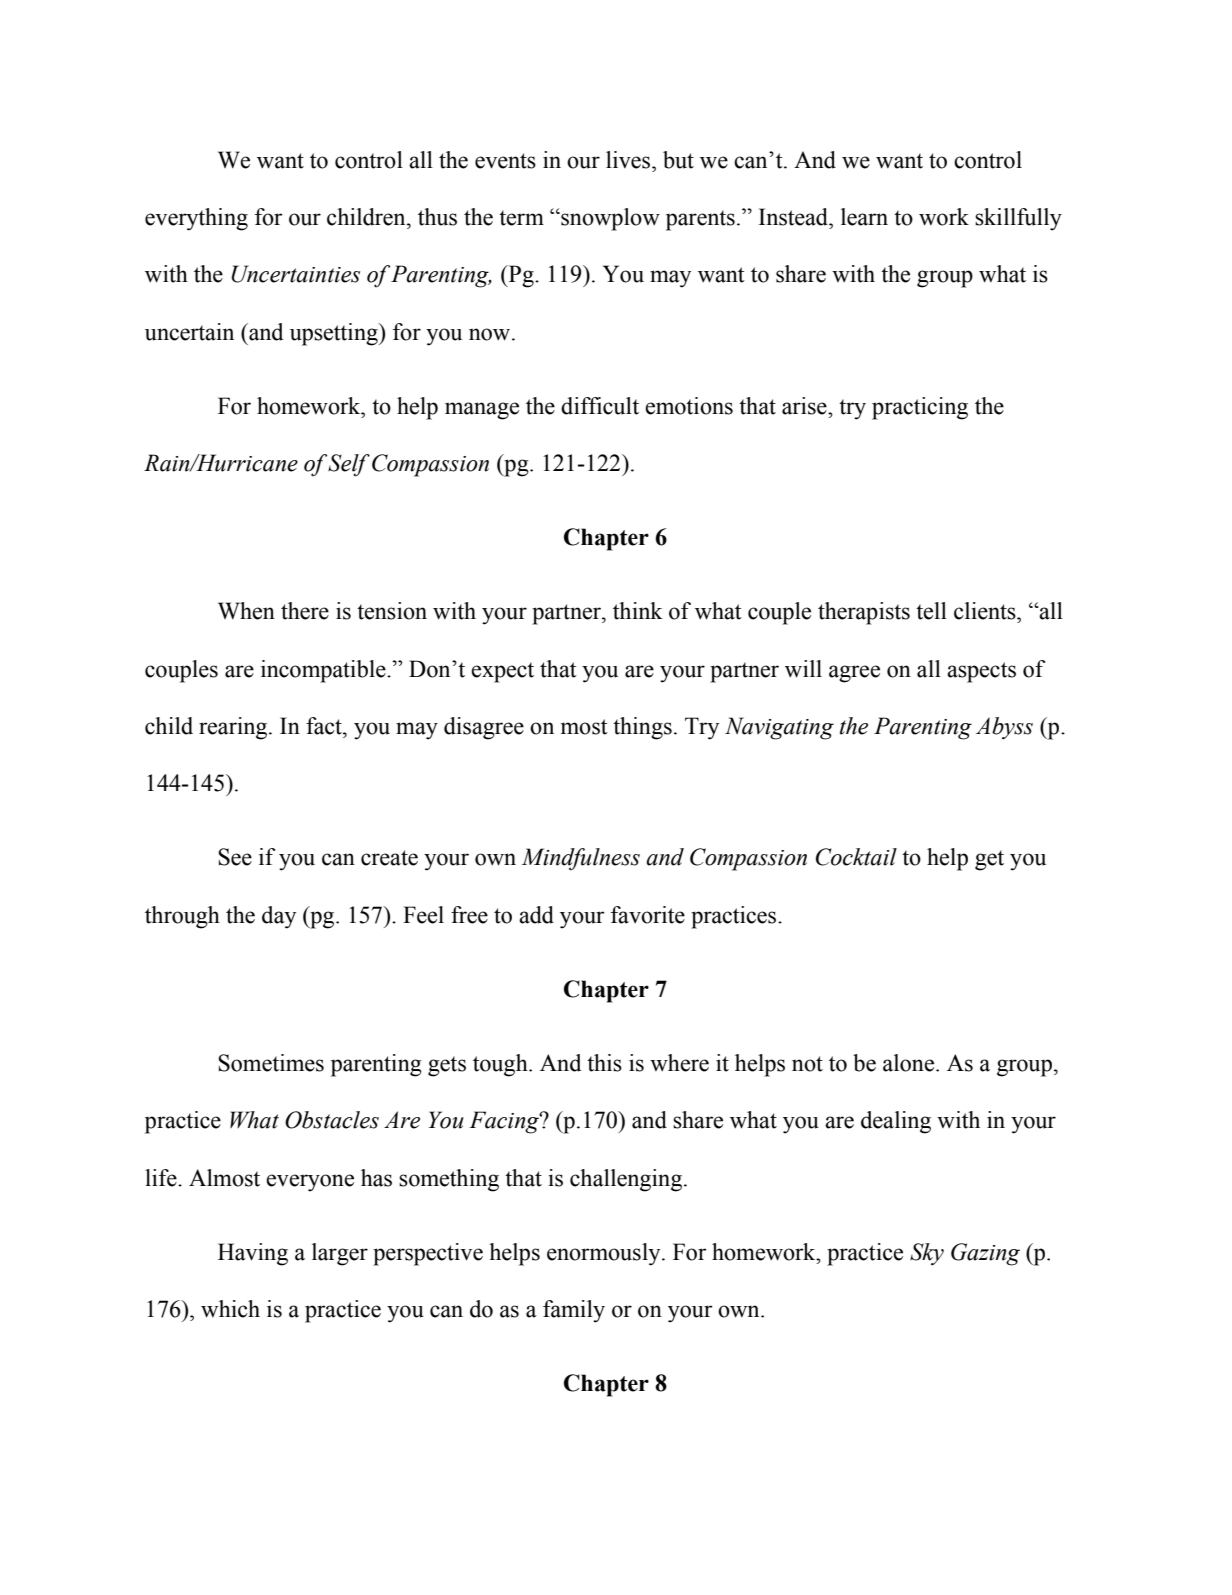 This image has height=1595, width=1232. I want to click on everything, so click(196, 219).
